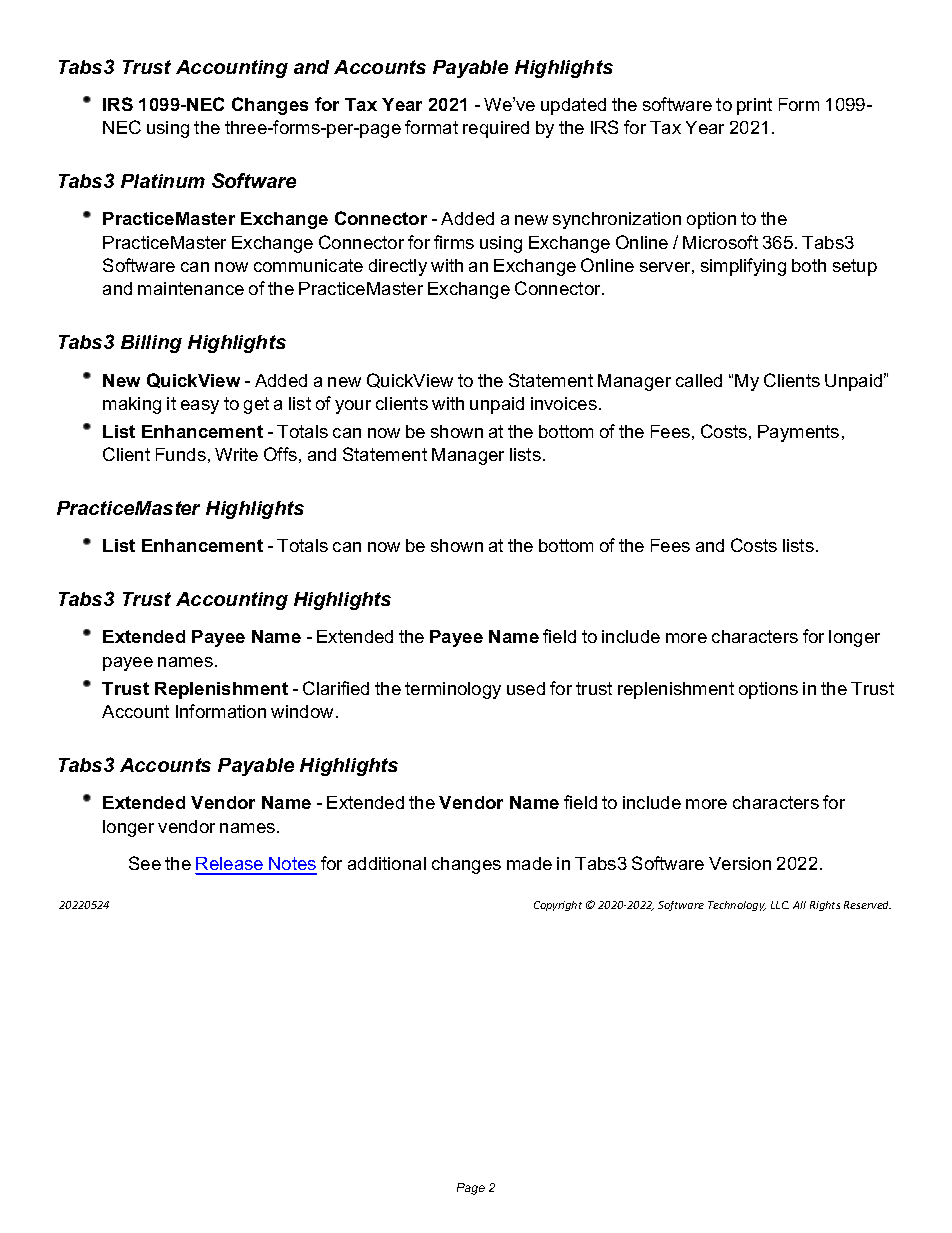 This screenshot has width=952, height=1233. Describe the element at coordinates (145, 863) in the screenshot. I see `See` at that location.
